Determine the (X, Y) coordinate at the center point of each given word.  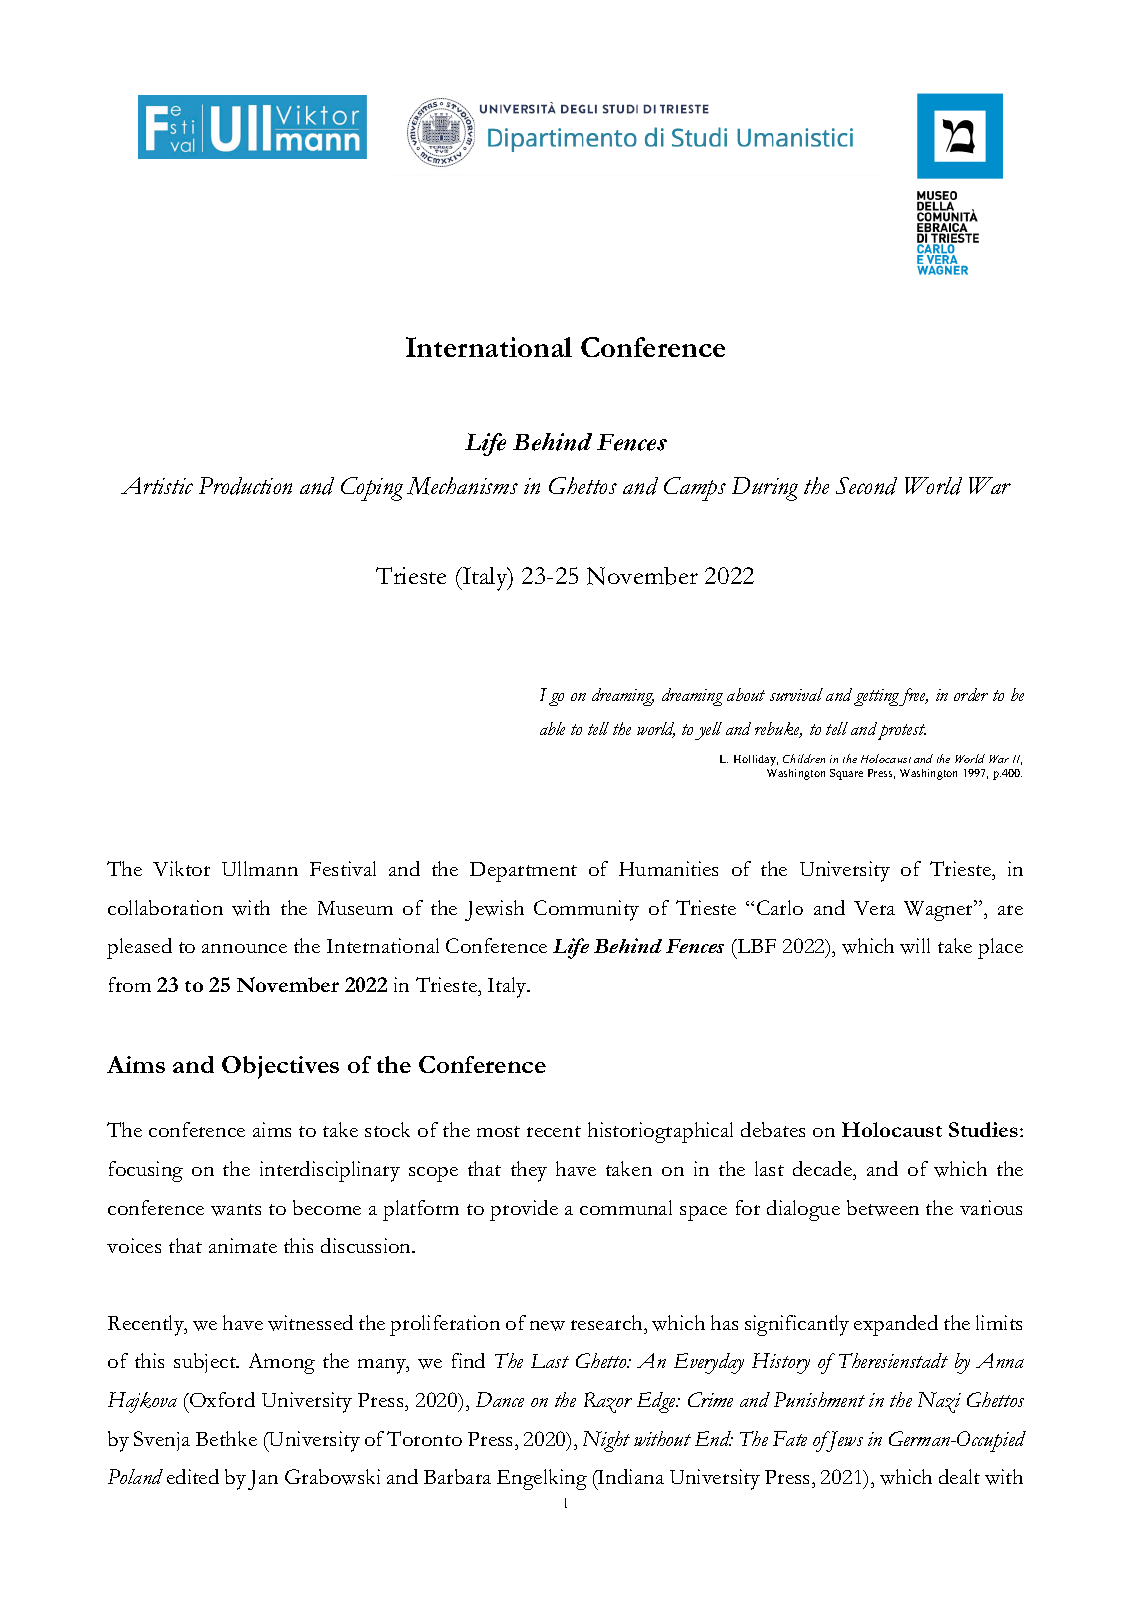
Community (586, 910)
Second (866, 486)
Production (245, 486)
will (915, 946)
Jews (844, 1441)
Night (606, 1441)
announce (244, 948)
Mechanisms (462, 486)
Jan (263, 1480)
